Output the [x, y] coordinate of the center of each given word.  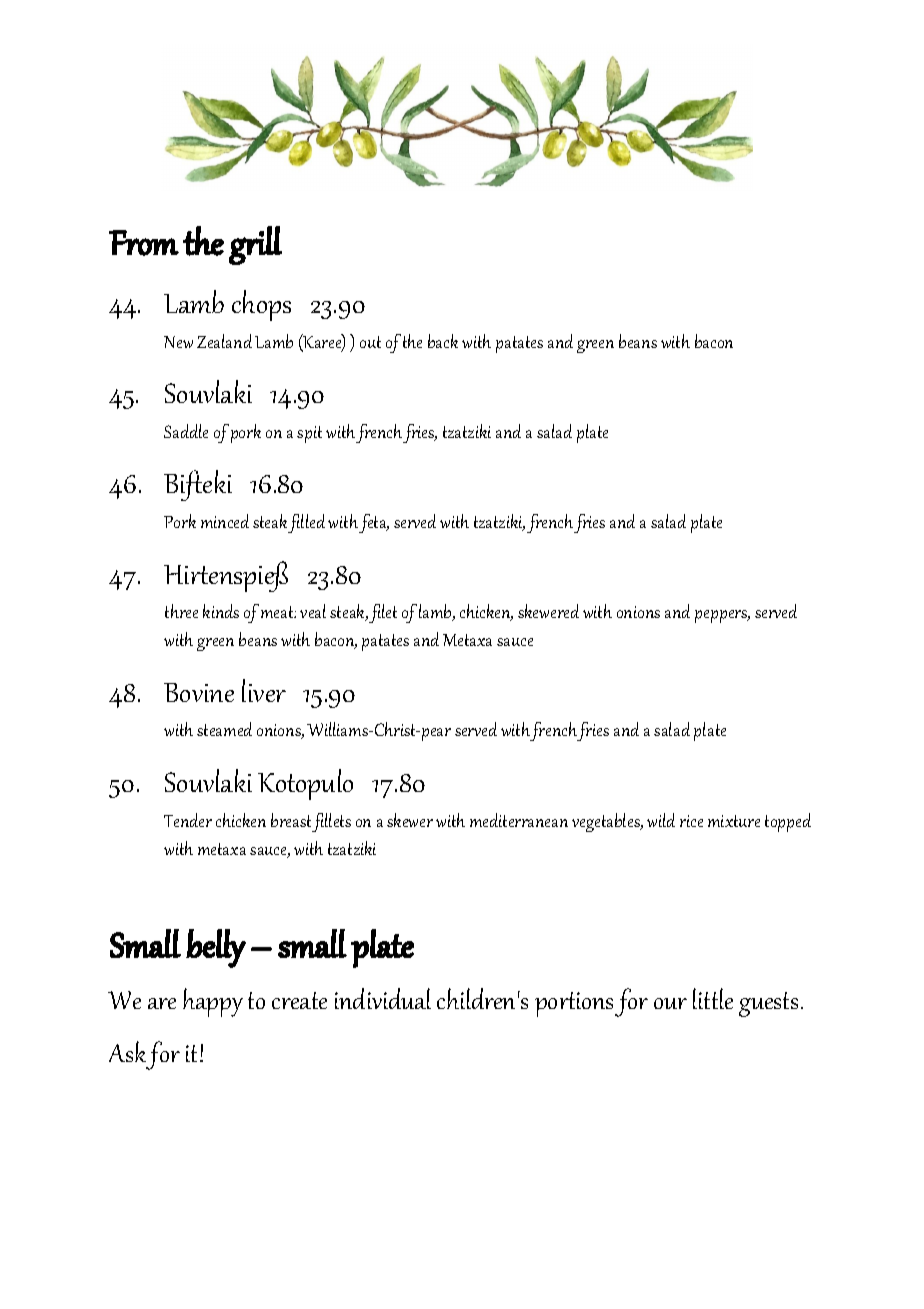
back [443, 341]
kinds [221, 611]
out [370, 342]
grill [255, 245]
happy [213, 1002]
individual [383, 998]
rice [691, 821]
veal [313, 611]
